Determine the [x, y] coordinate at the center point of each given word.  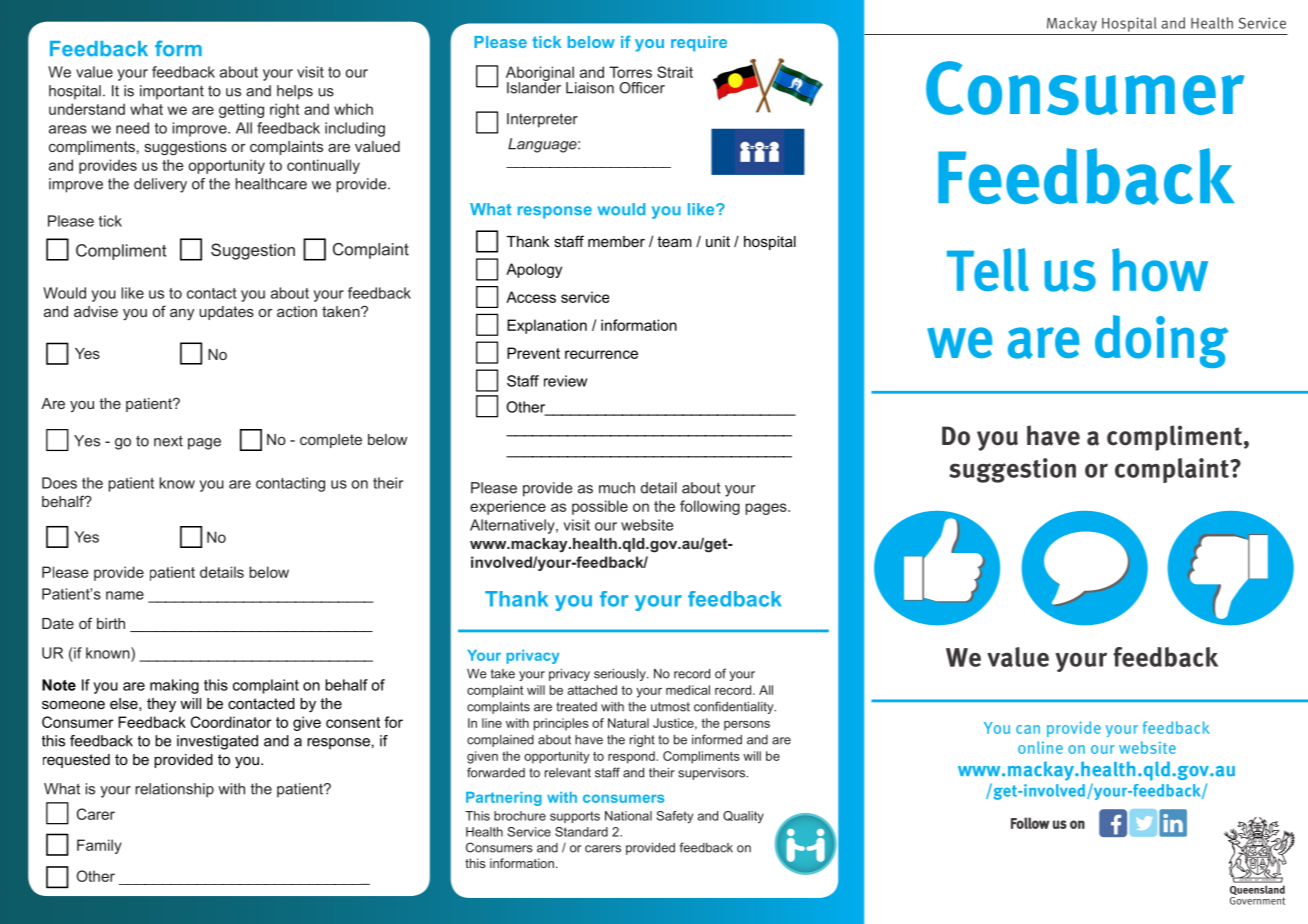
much [617, 488]
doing [1162, 341]
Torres [630, 72]
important [172, 92]
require [699, 43]
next [168, 441]
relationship [174, 790]
